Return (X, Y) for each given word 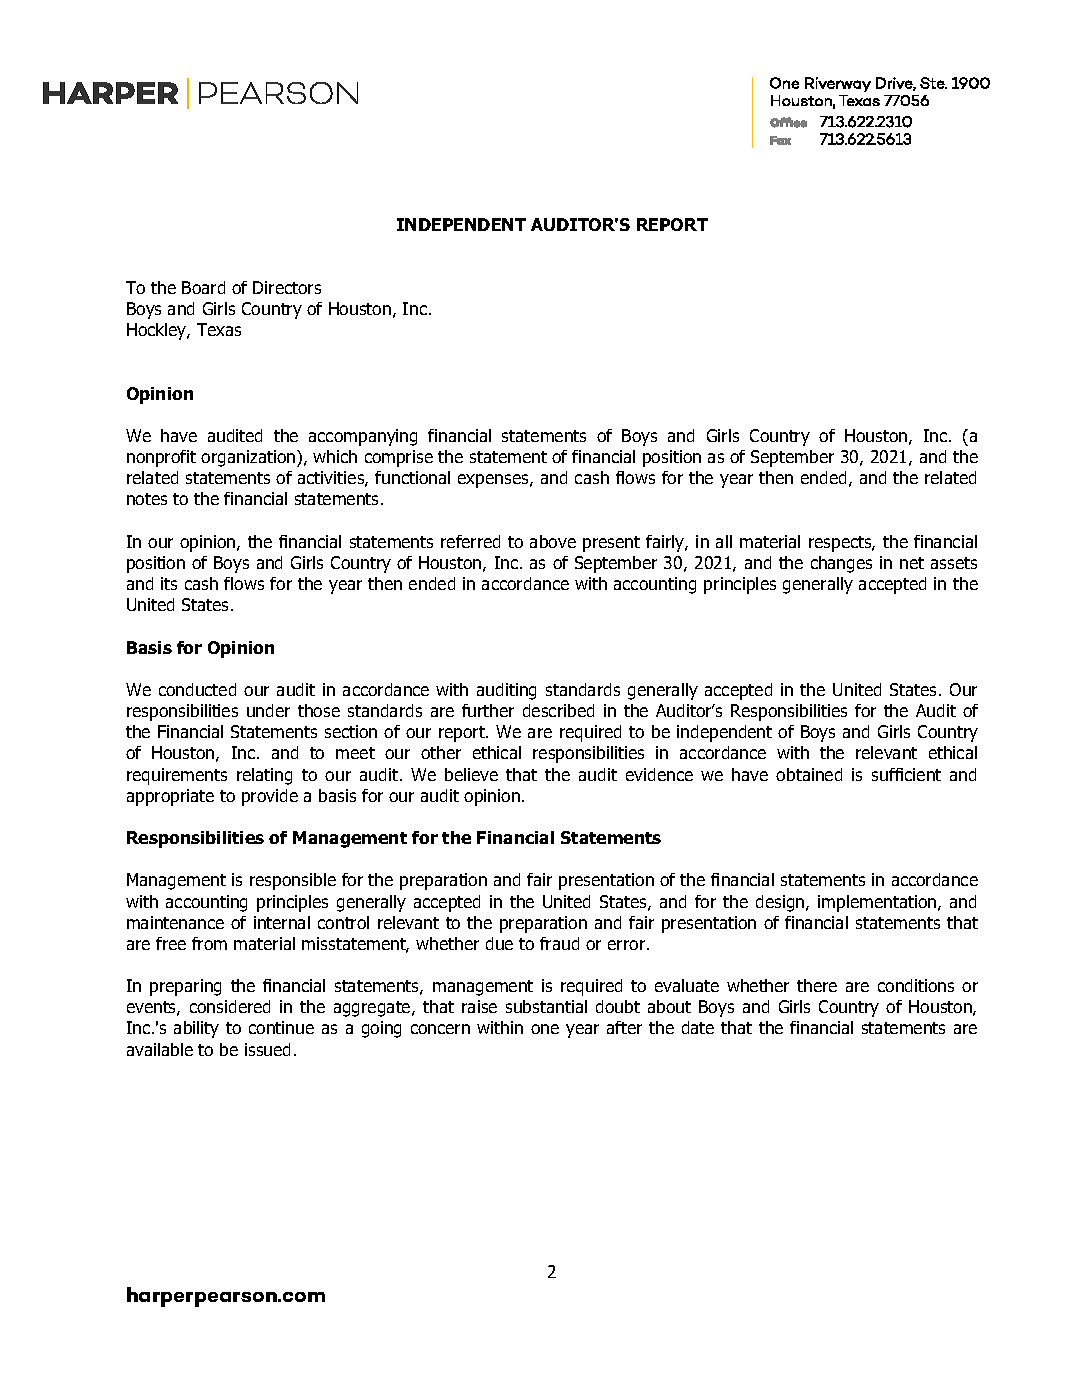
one (545, 1029)
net (912, 563)
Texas (219, 329)
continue (281, 1027)
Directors (287, 287)
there (817, 985)
